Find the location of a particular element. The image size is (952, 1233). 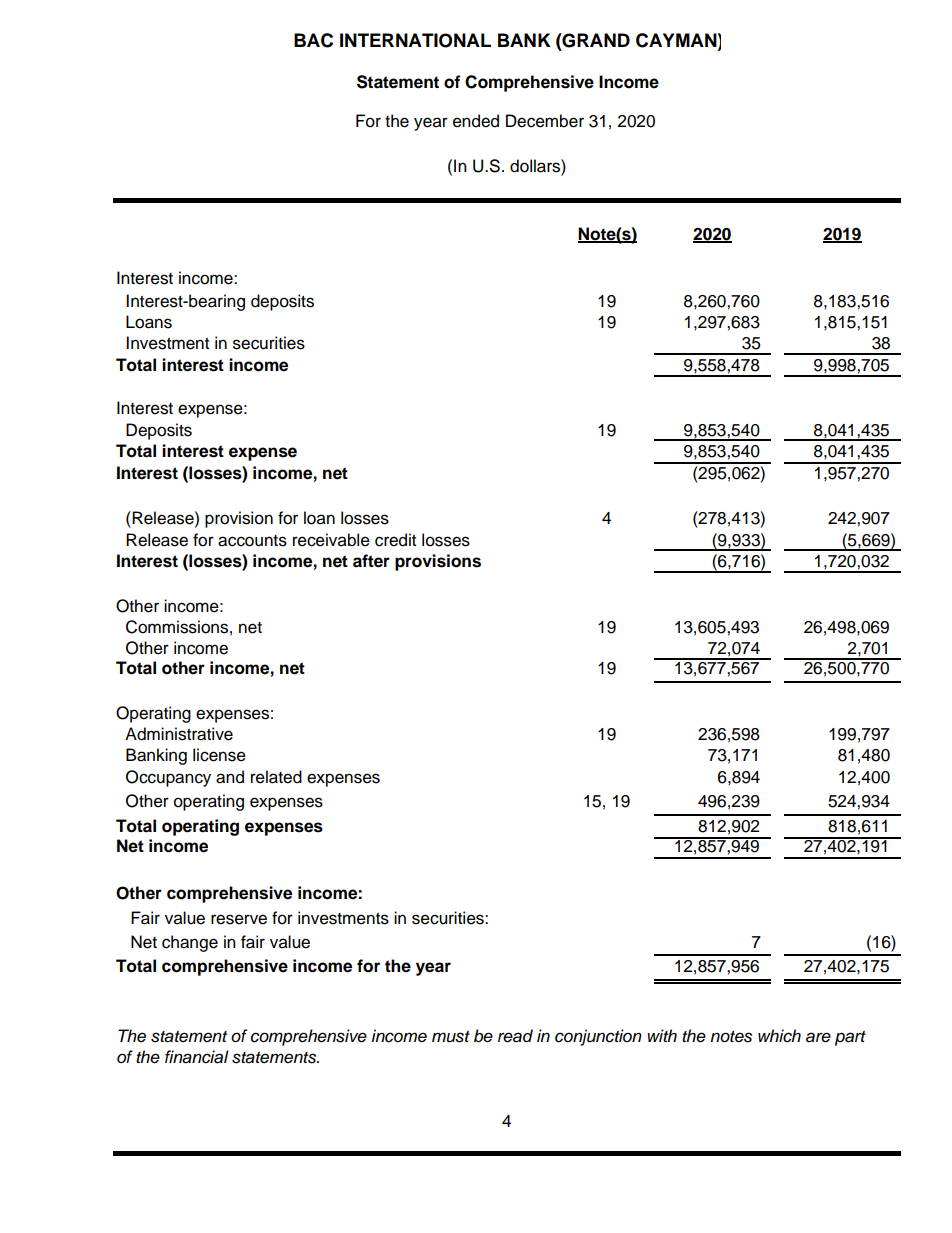

after is located at coordinates (371, 561).
